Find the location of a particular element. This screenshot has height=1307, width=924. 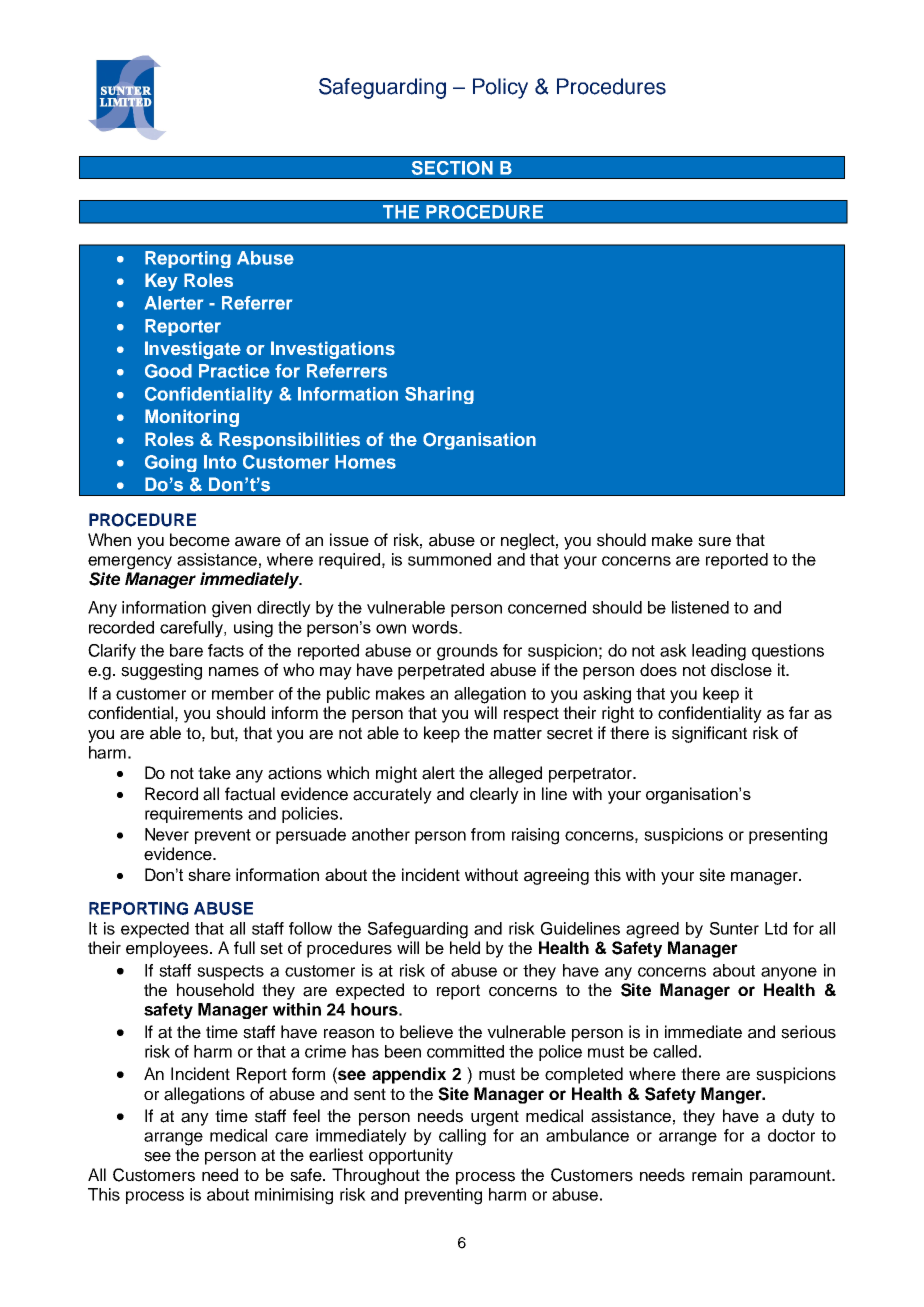

Key is located at coordinates (161, 282).
